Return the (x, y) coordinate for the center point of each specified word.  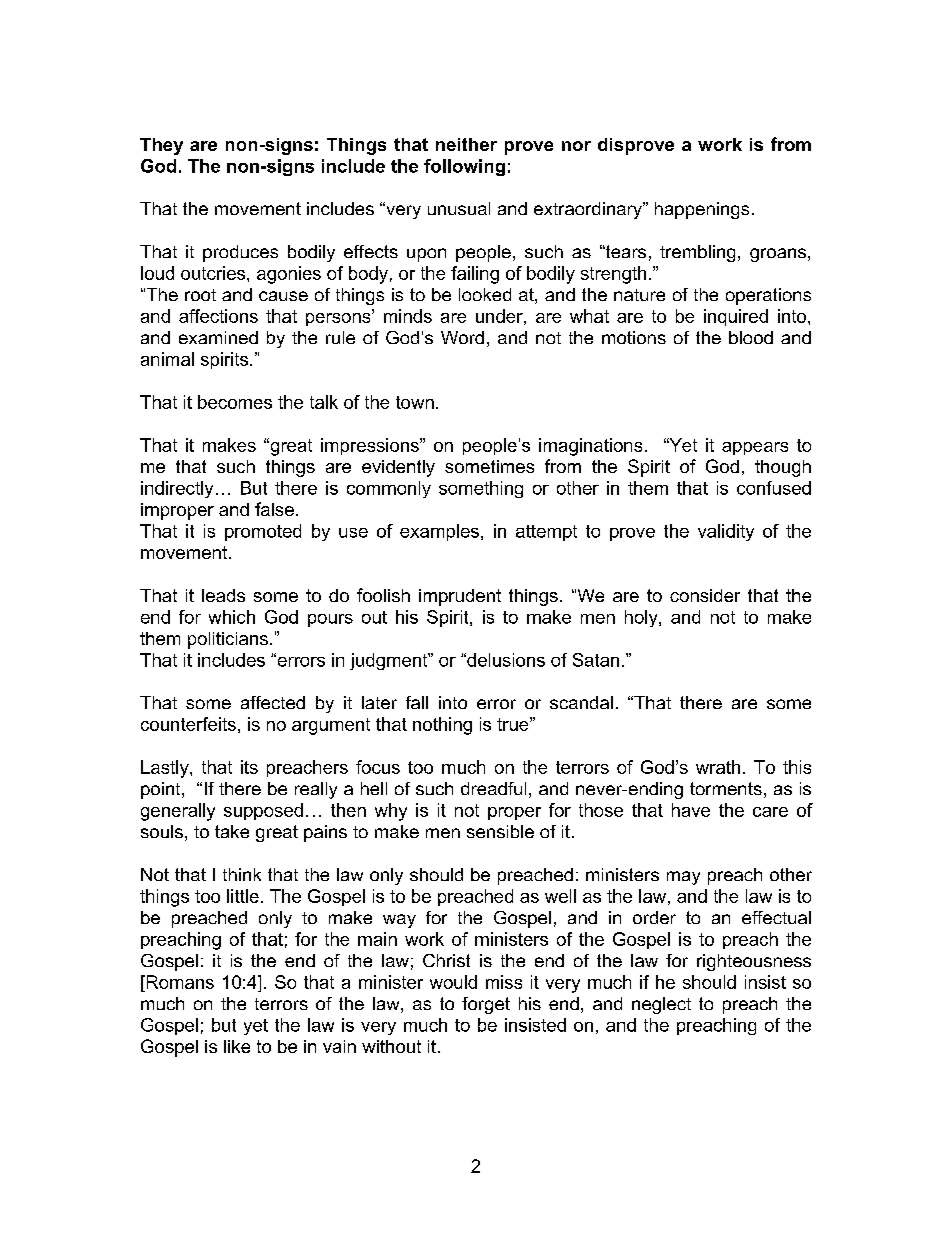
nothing (442, 726)
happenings (702, 210)
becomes (235, 402)
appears (755, 448)
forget (486, 1005)
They (161, 146)
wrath (718, 767)
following (464, 167)
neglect (661, 1005)
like (237, 1046)
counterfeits (188, 724)
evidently (398, 468)
